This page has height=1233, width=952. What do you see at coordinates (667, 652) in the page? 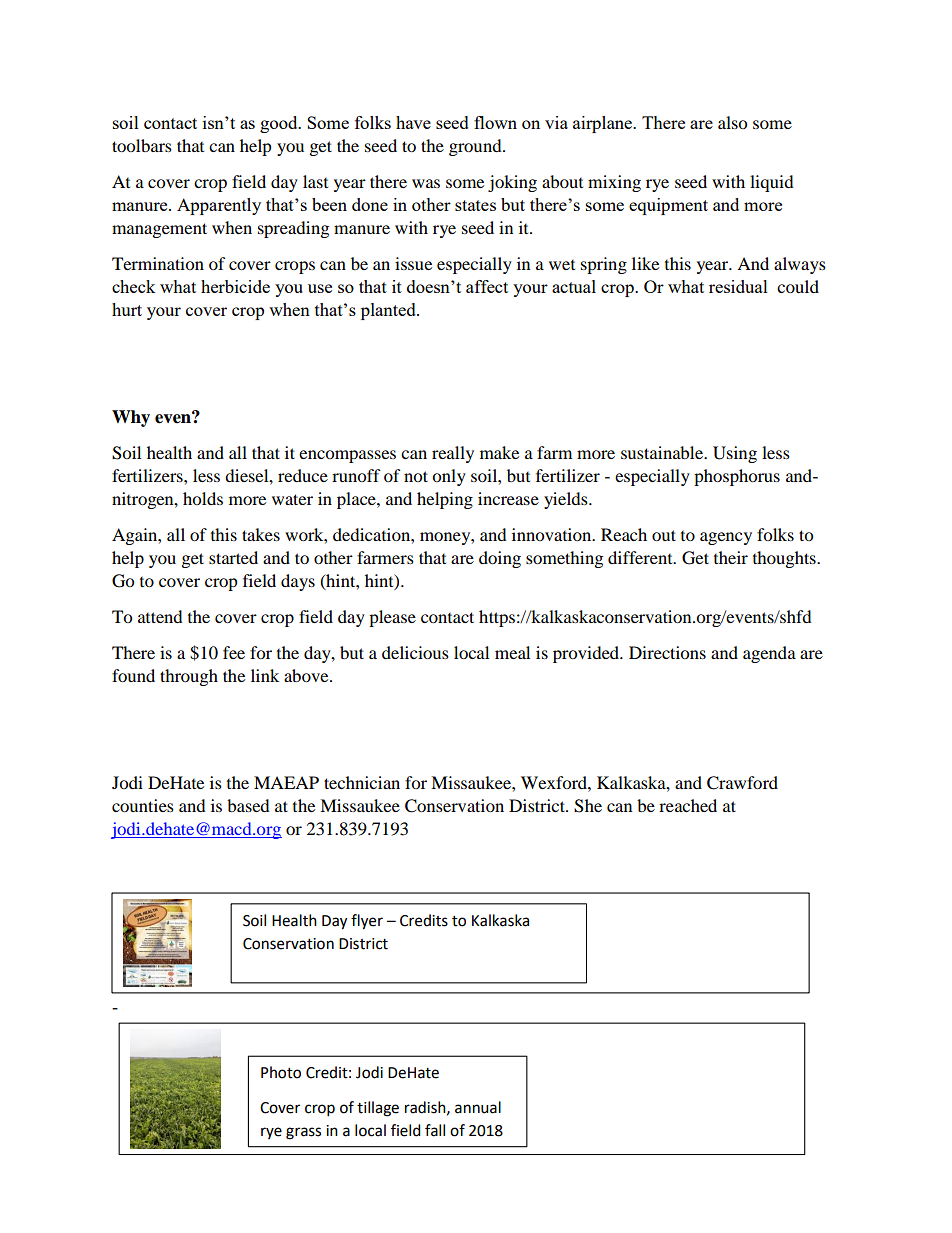
I see `Directions` at bounding box center [667, 652].
